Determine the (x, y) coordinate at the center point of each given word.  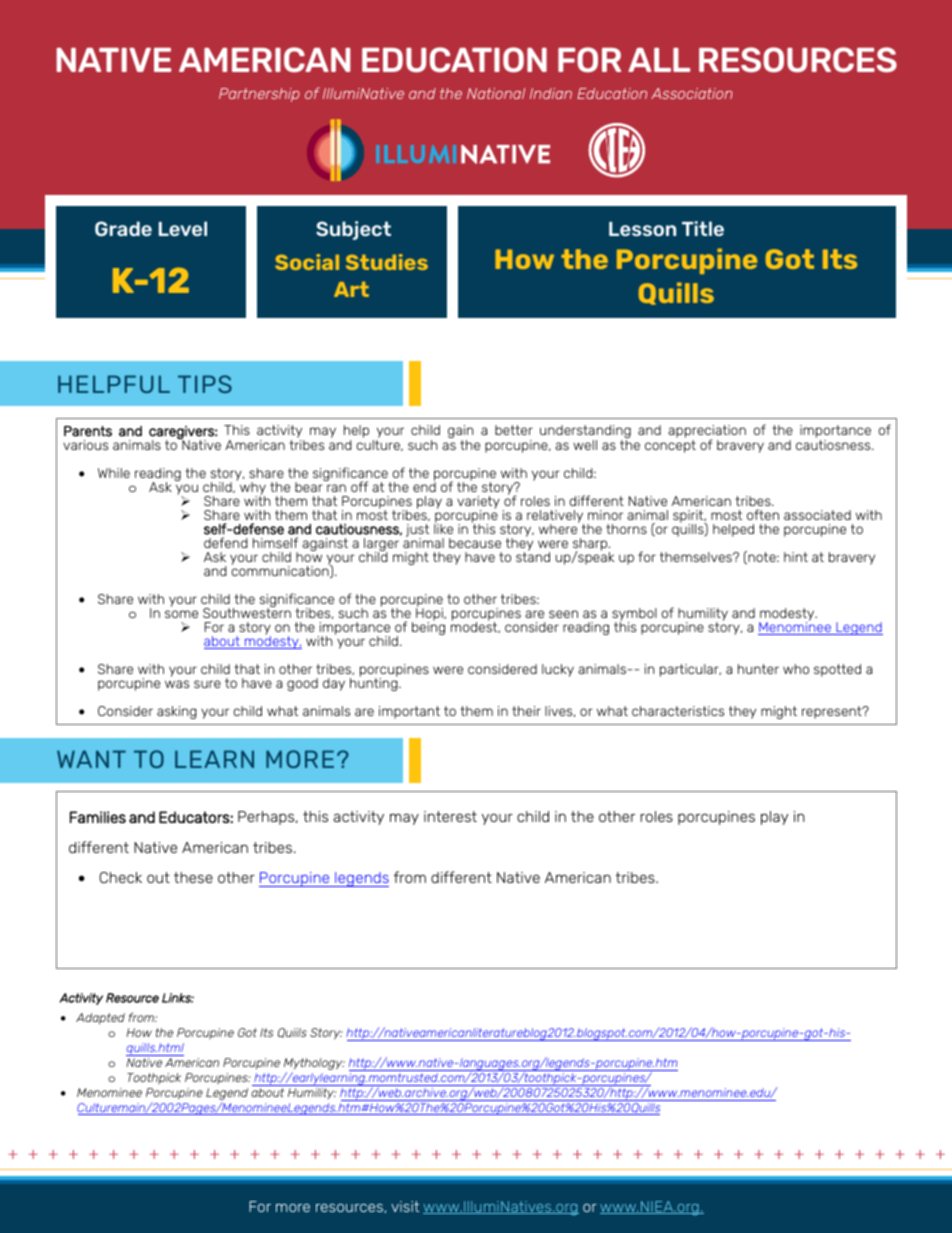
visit (405, 1206)
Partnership (259, 95)
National (496, 93)
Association (692, 93)
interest (450, 816)
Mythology (314, 1065)
